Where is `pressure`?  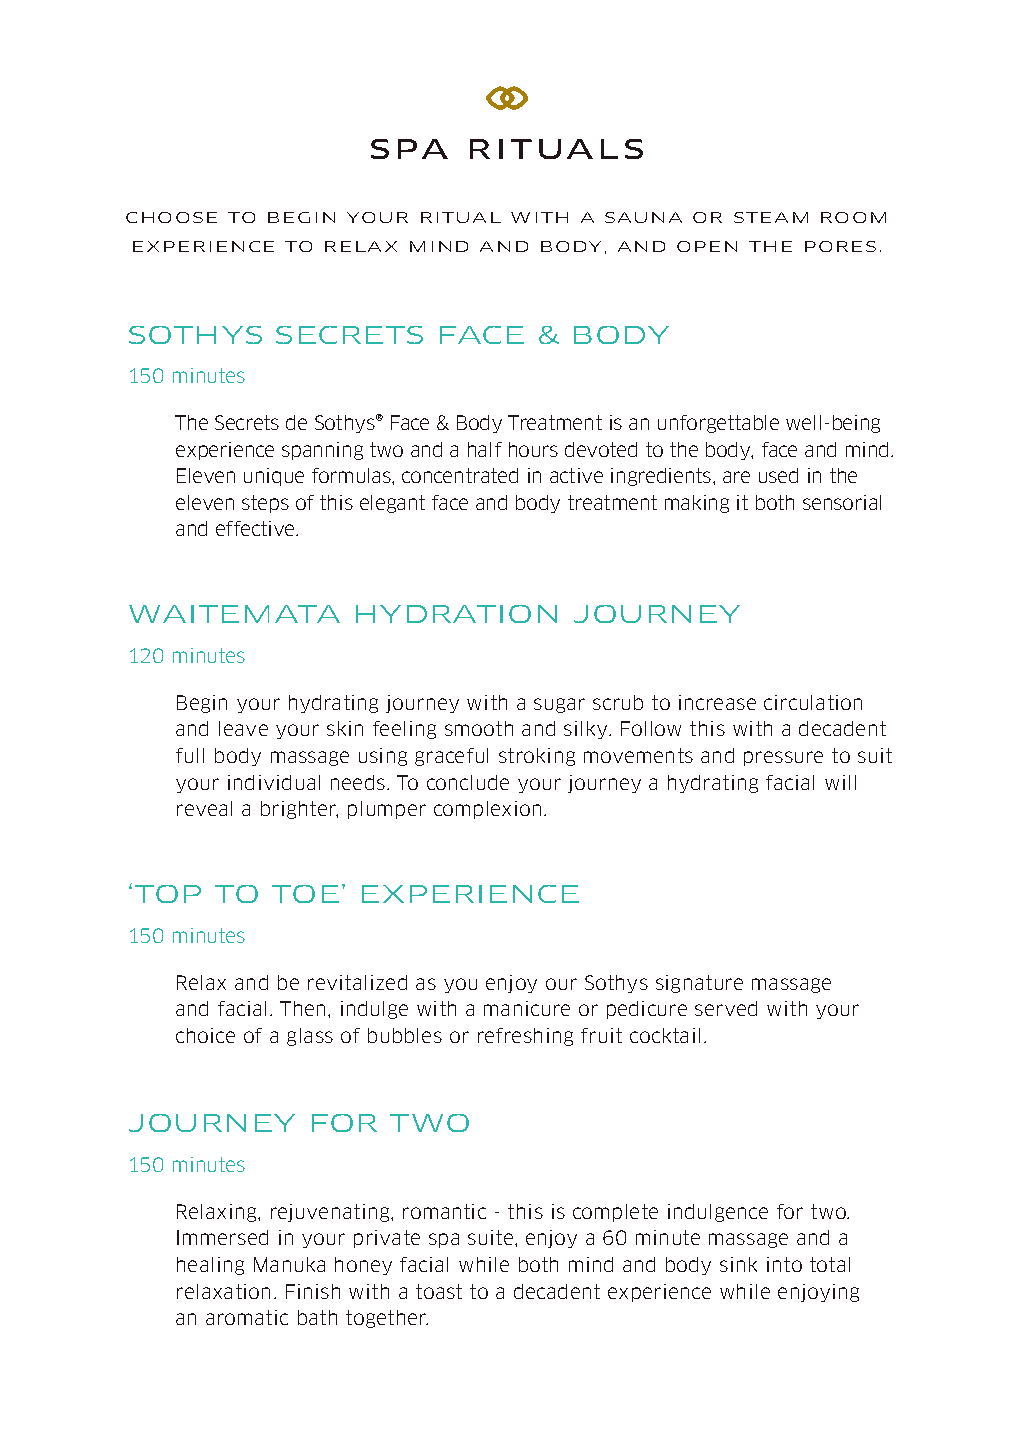
pressure is located at coordinates (783, 758).
